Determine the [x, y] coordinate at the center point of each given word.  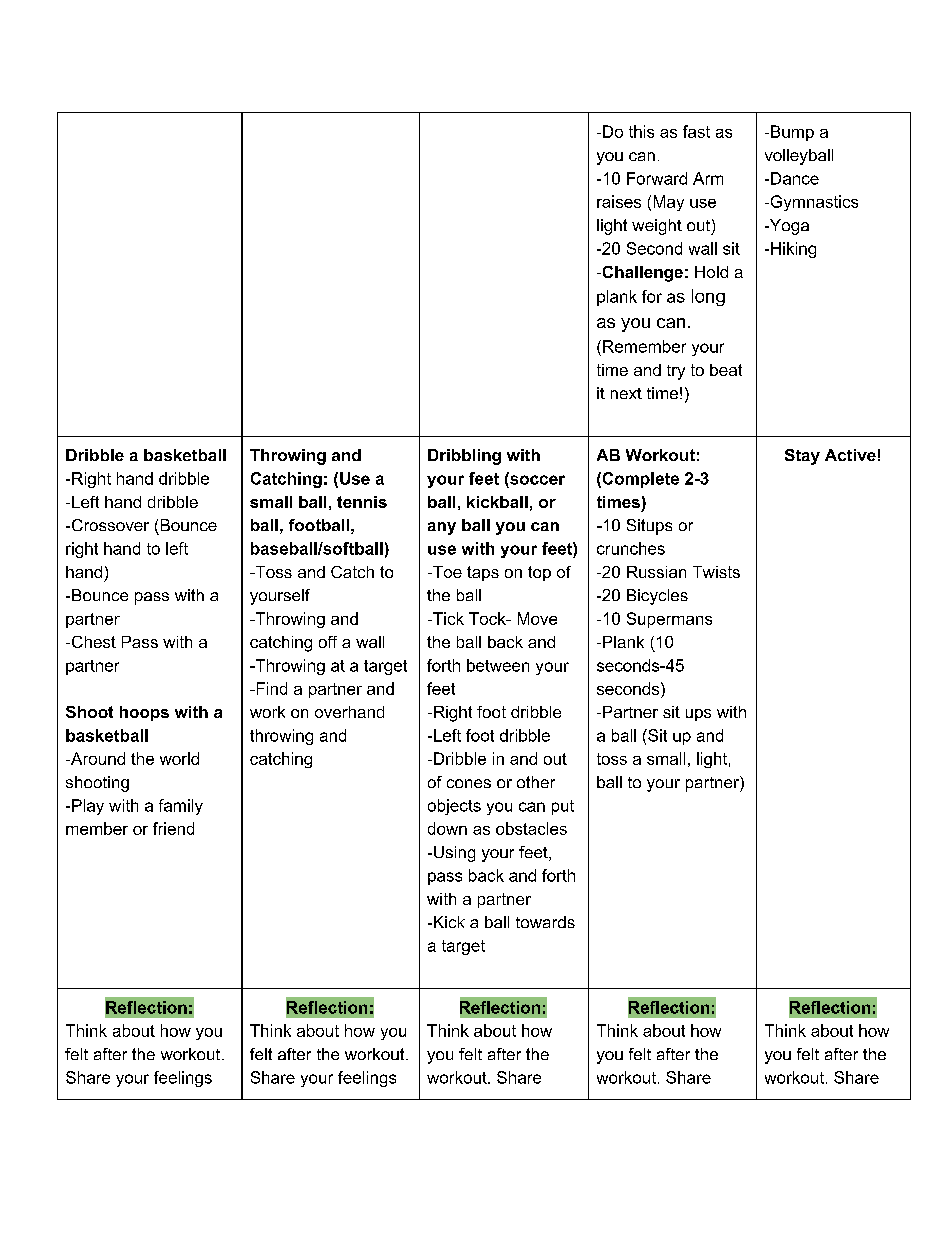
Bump [792, 133]
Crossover [109, 525]
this [641, 131]
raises [619, 201]
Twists [716, 572]
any [442, 528]
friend [173, 828]
